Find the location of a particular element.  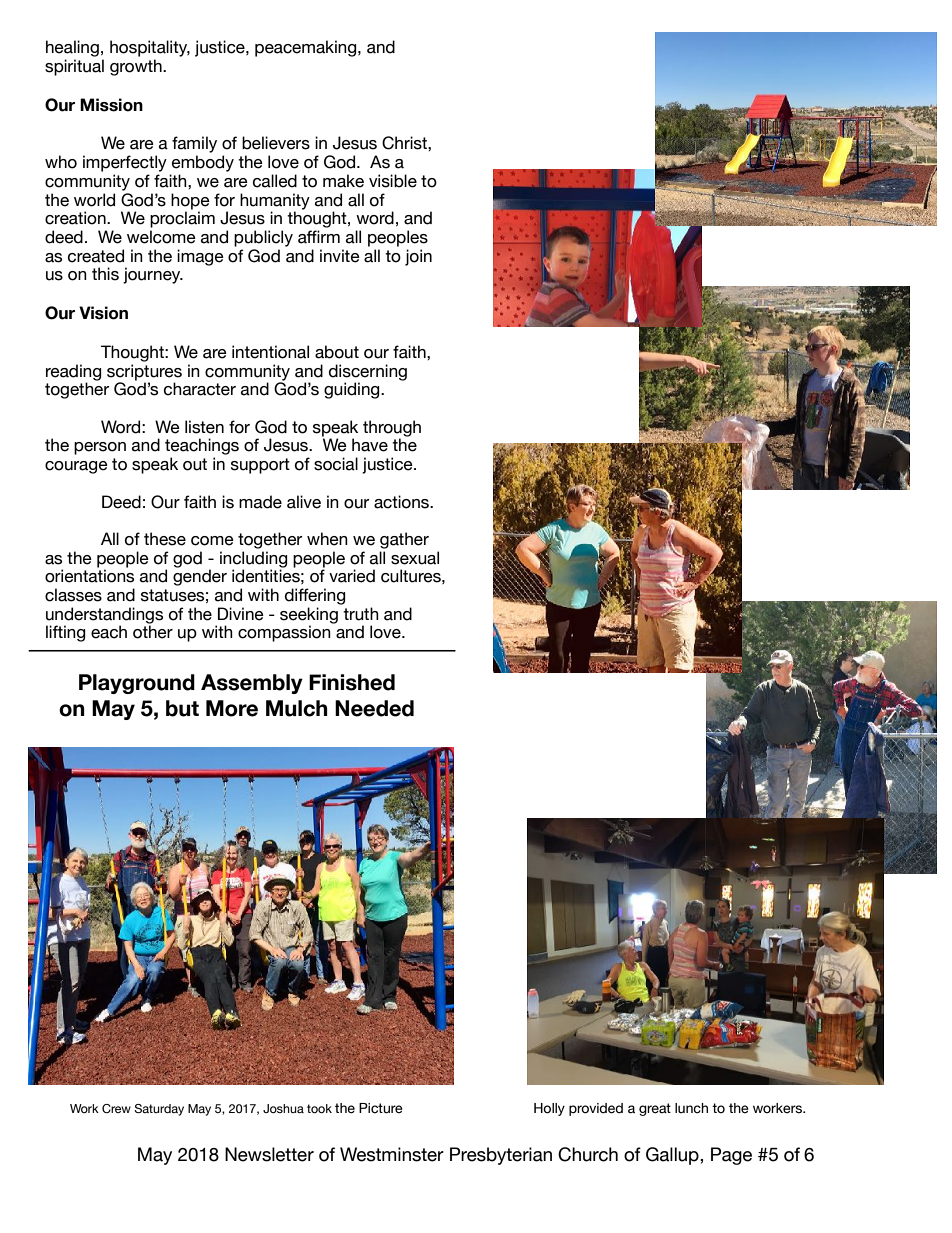

truth is located at coordinates (361, 614).
